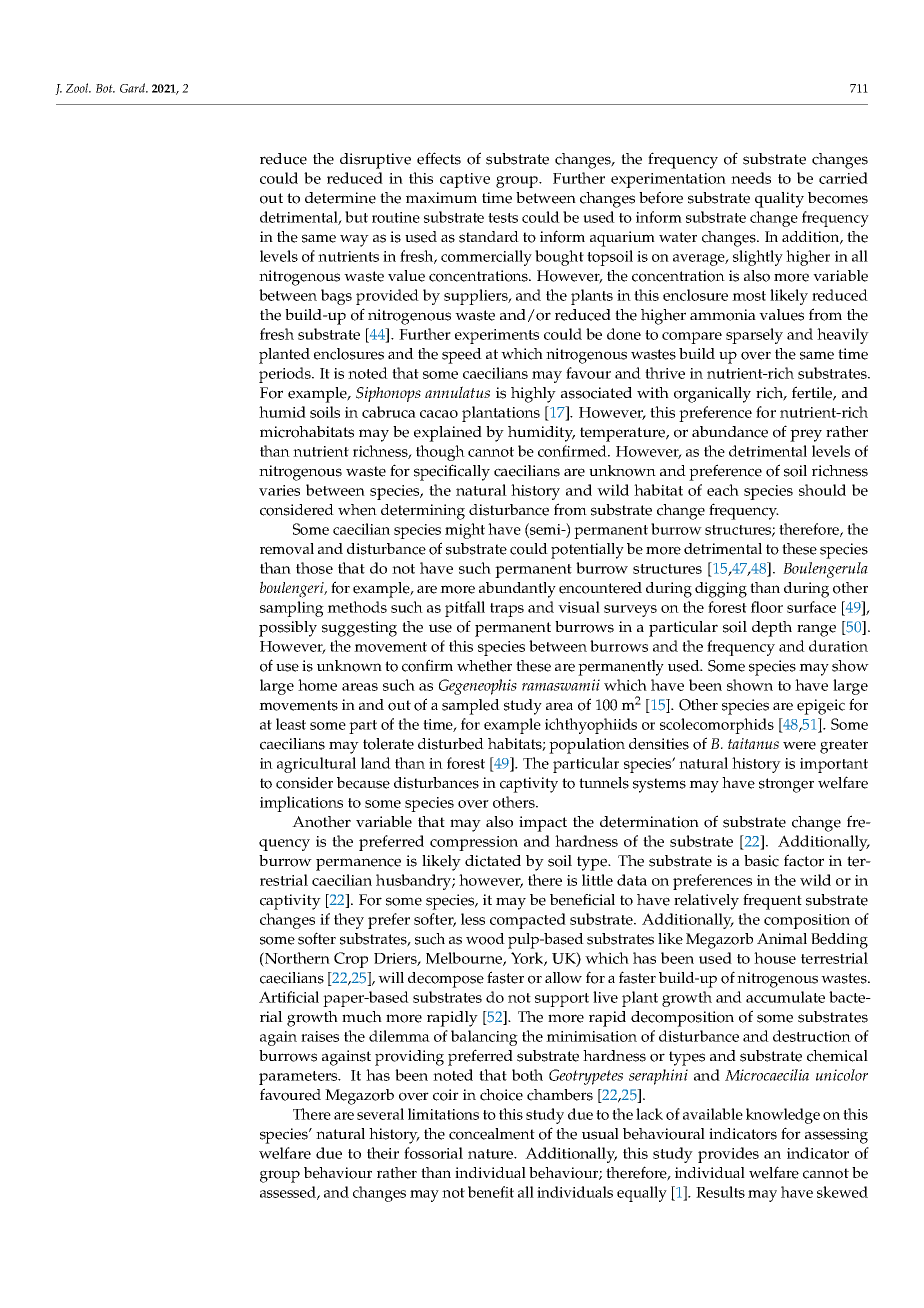 The image size is (924, 1308). Describe the element at coordinates (473, 919) in the document. I see `less` at that location.
